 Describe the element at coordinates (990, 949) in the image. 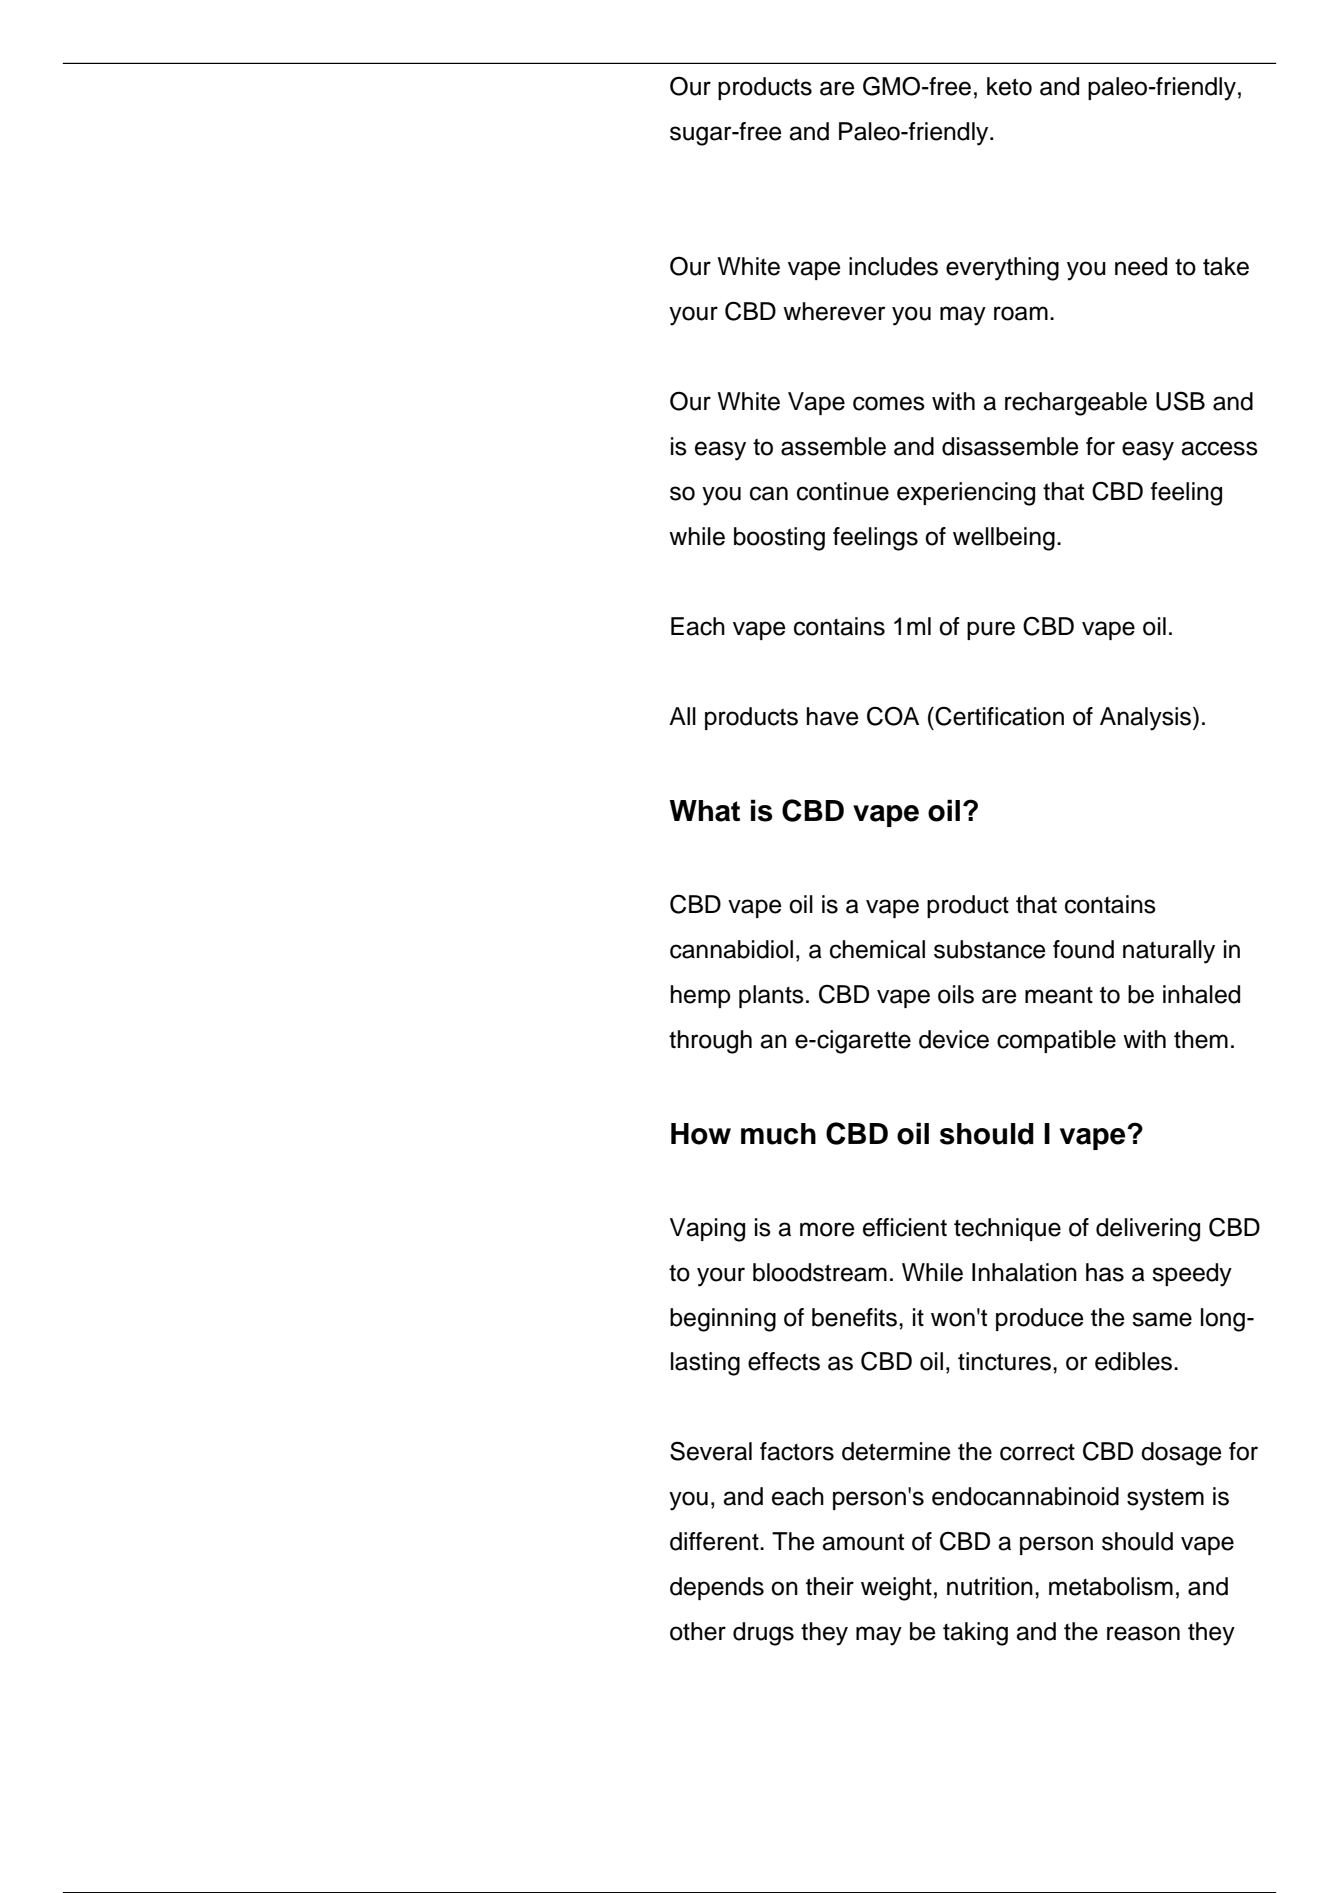

I see `substance` at that location.
